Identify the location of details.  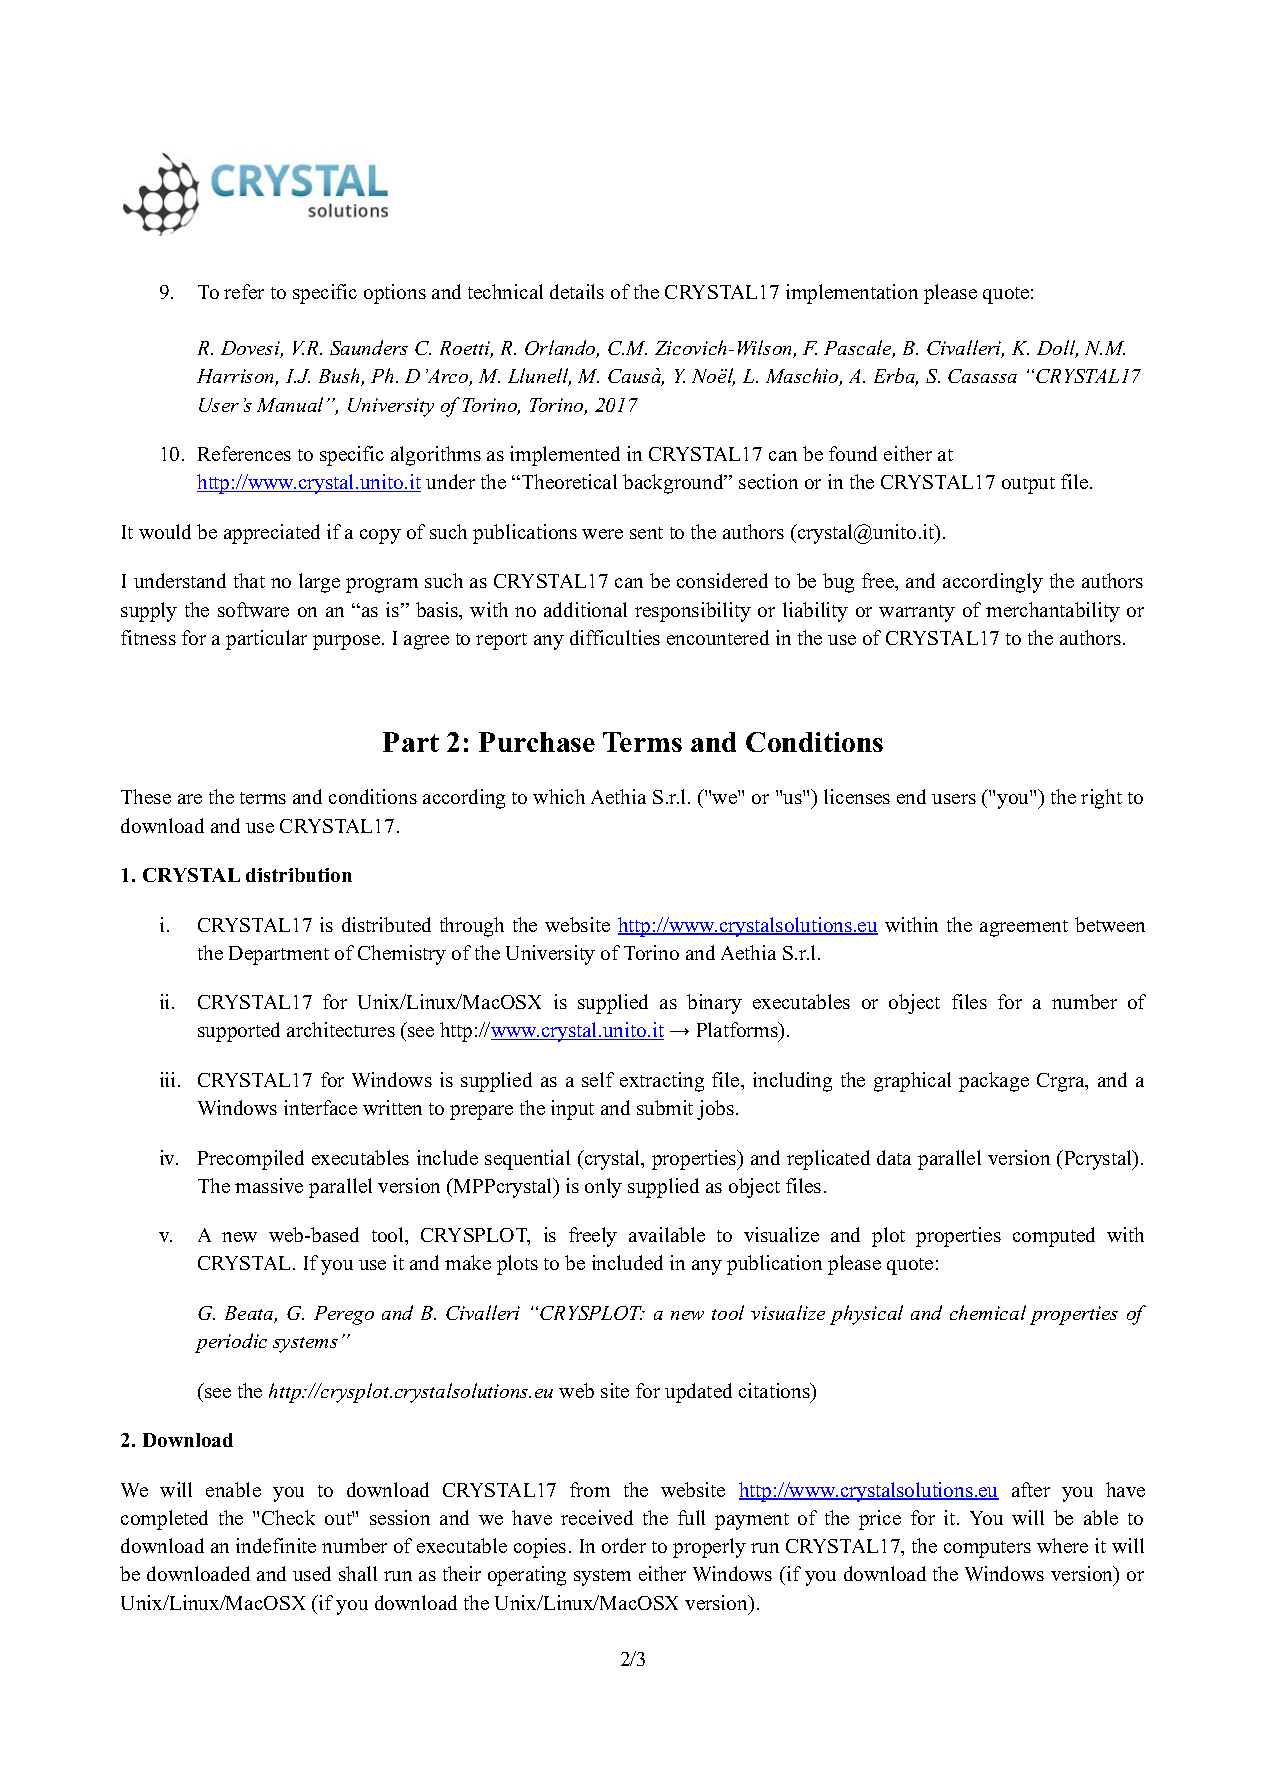
(577, 291).
